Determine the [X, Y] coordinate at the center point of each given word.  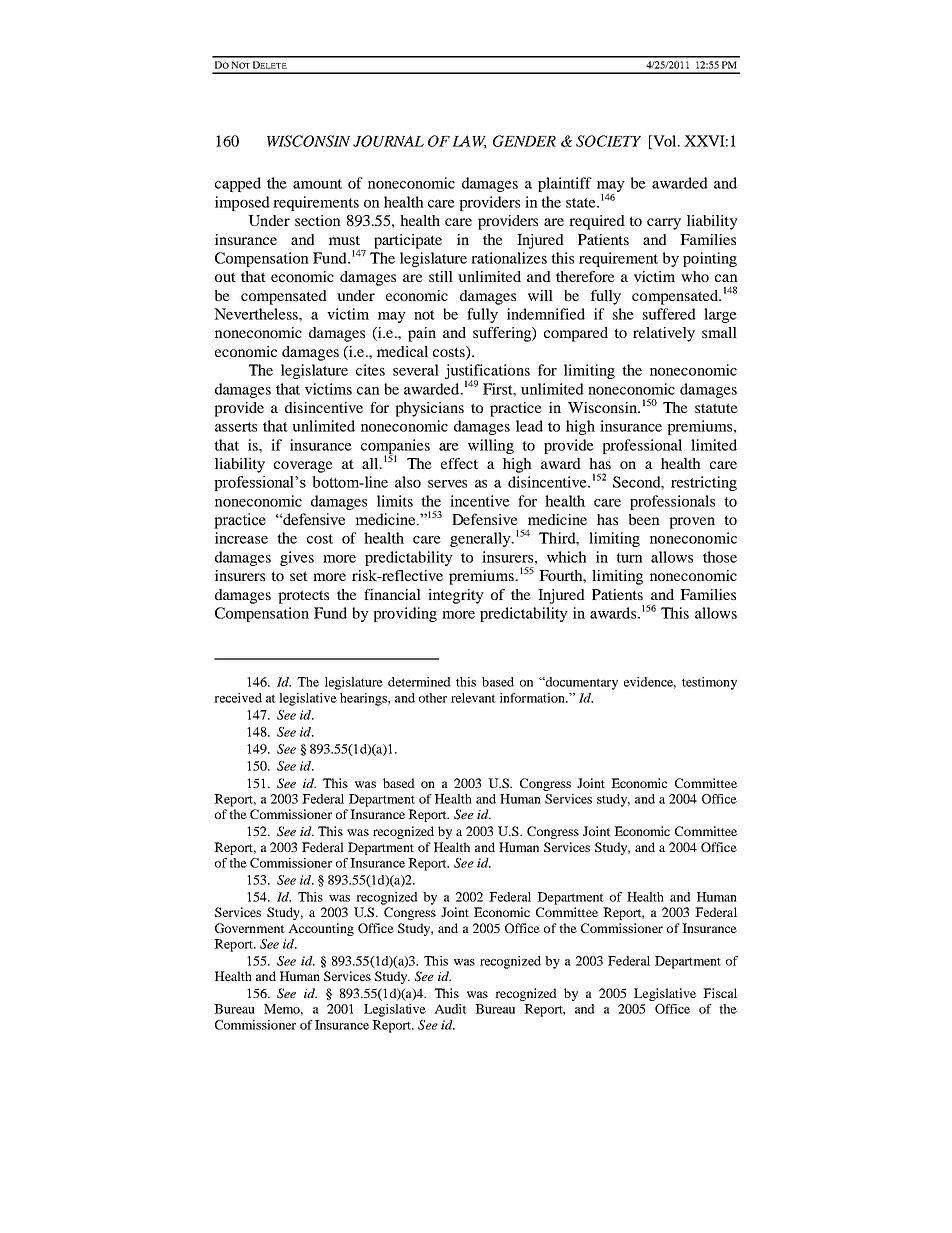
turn [629, 558]
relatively [664, 334]
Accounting [321, 929]
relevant [473, 698]
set [299, 576]
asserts [236, 427]
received [238, 698]
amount [317, 184]
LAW [469, 142]
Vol [665, 142]
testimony [709, 683]
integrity [456, 596]
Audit [450, 1009]
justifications [487, 373]
